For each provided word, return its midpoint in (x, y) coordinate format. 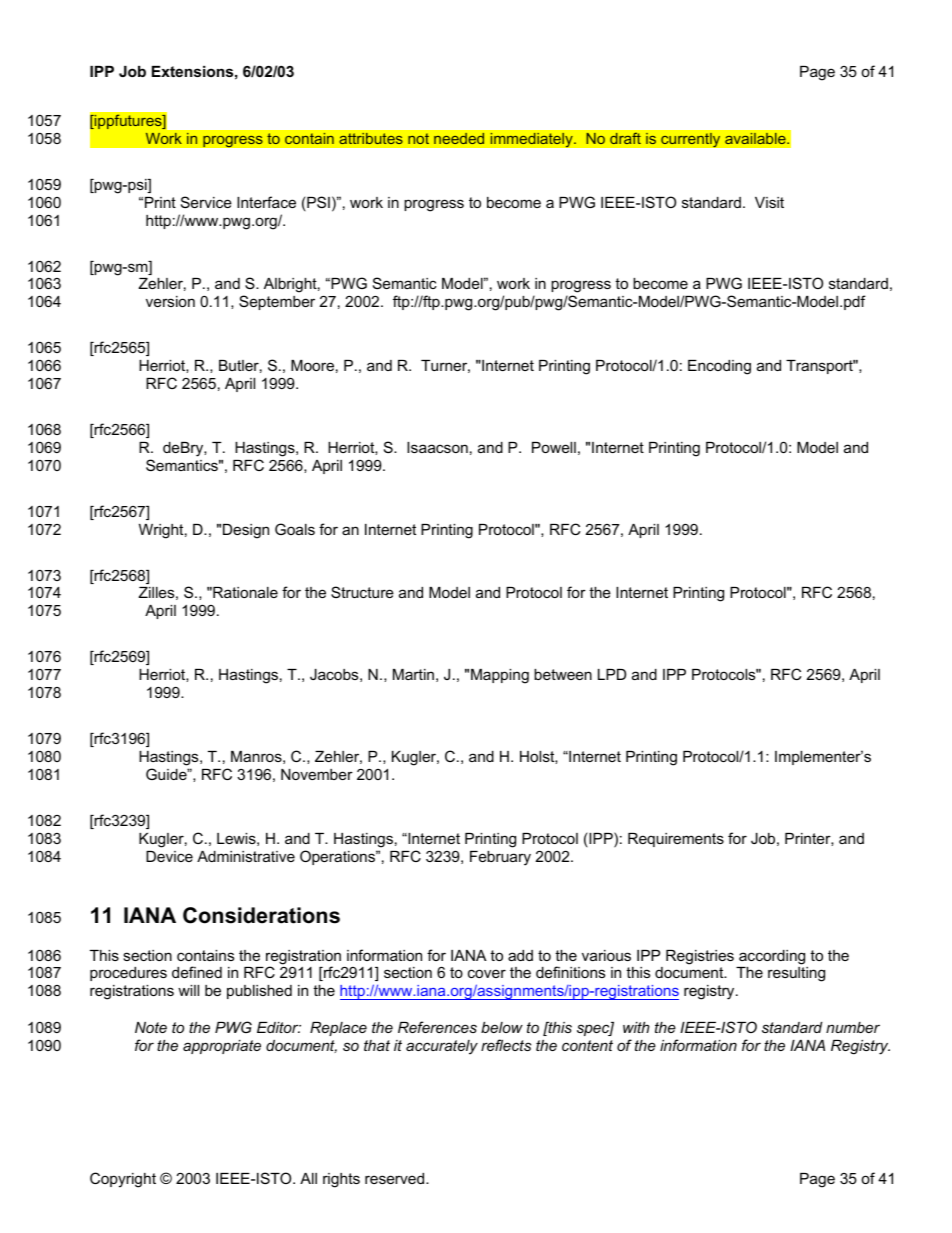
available (756, 138)
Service (206, 202)
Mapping (500, 676)
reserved (396, 1178)
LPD (612, 674)
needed (459, 138)
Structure (362, 592)
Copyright (123, 1180)
